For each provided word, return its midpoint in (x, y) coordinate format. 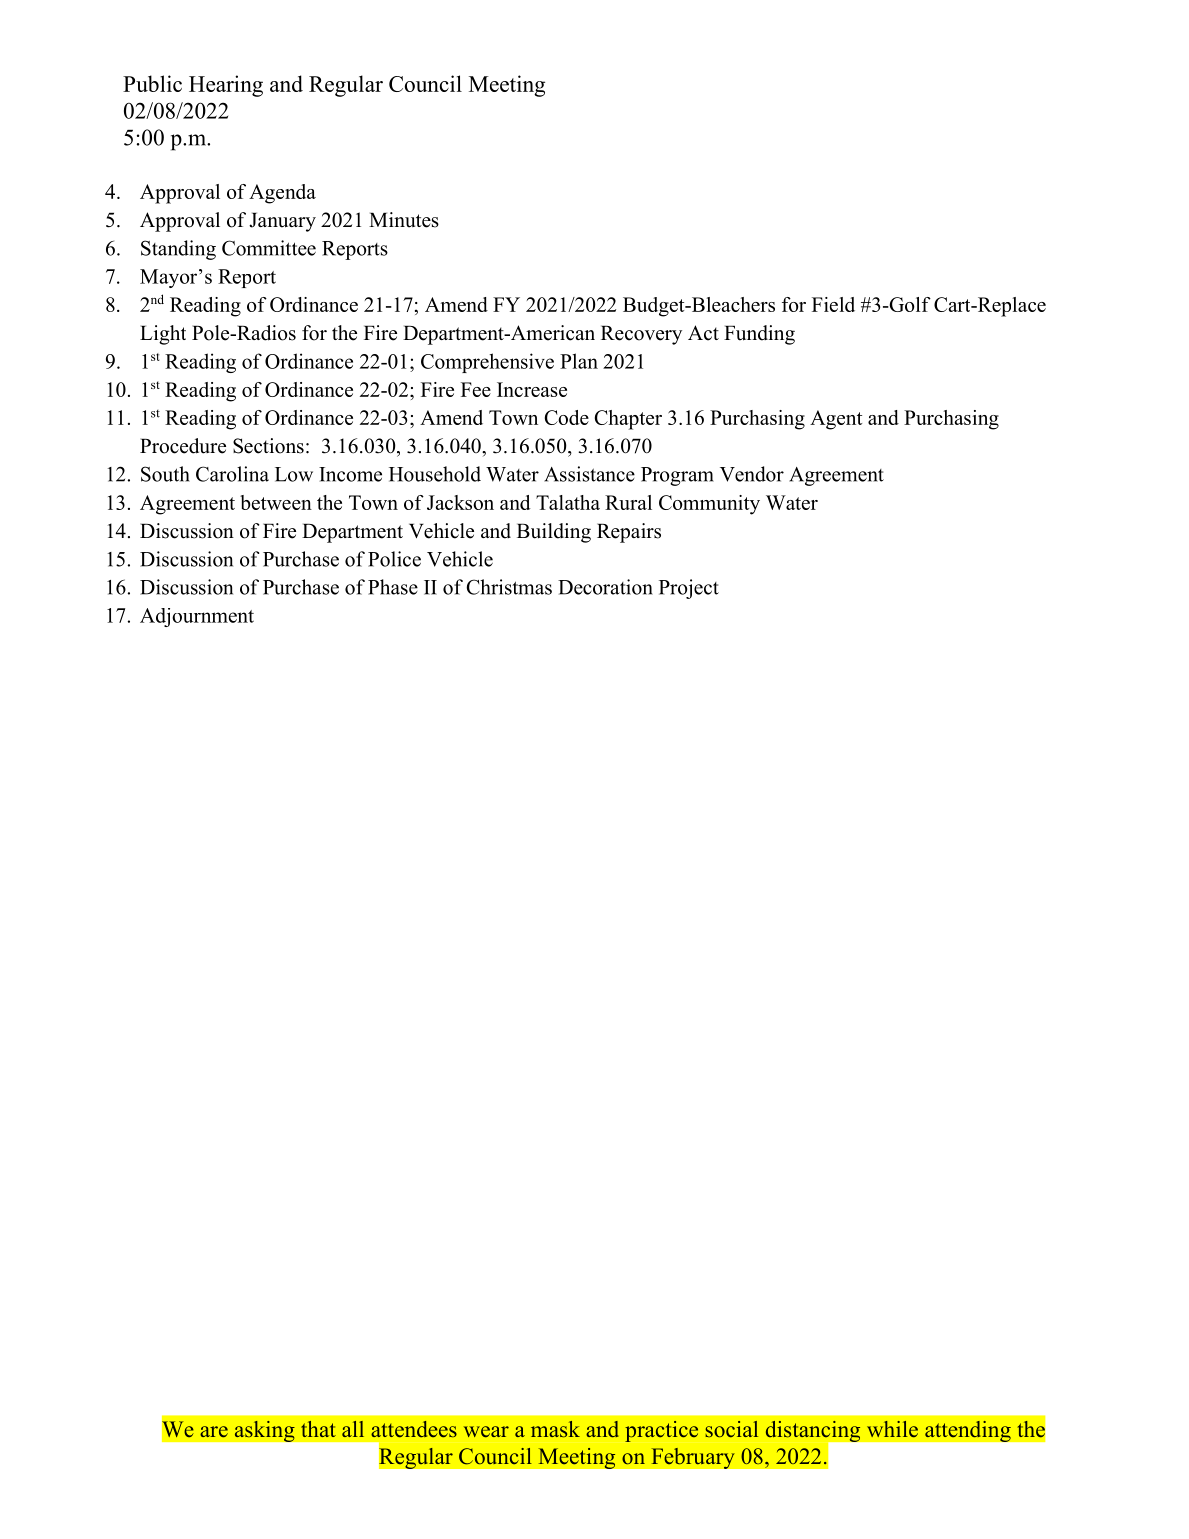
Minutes (404, 220)
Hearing (226, 86)
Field (833, 304)
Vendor (752, 474)
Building (554, 533)
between (276, 502)
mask (555, 1429)
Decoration (605, 587)
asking (264, 1431)
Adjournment (197, 617)
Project (689, 589)
